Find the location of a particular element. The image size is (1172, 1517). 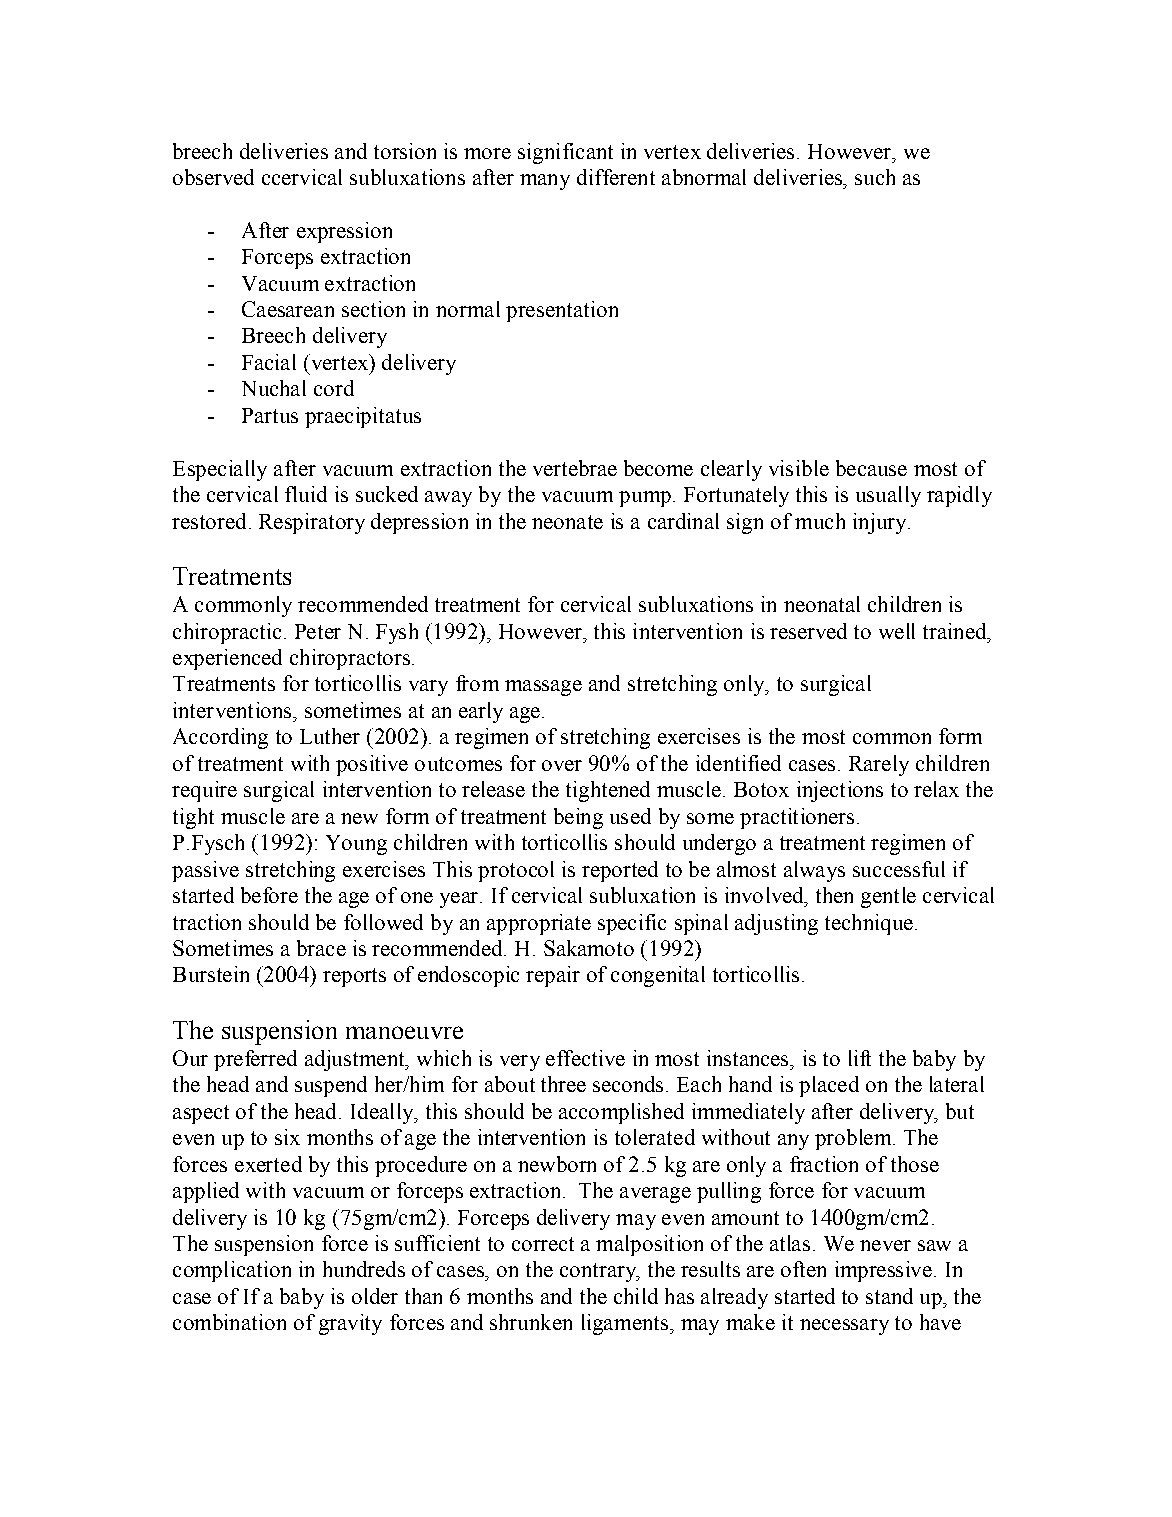

fluid is located at coordinates (306, 494).
